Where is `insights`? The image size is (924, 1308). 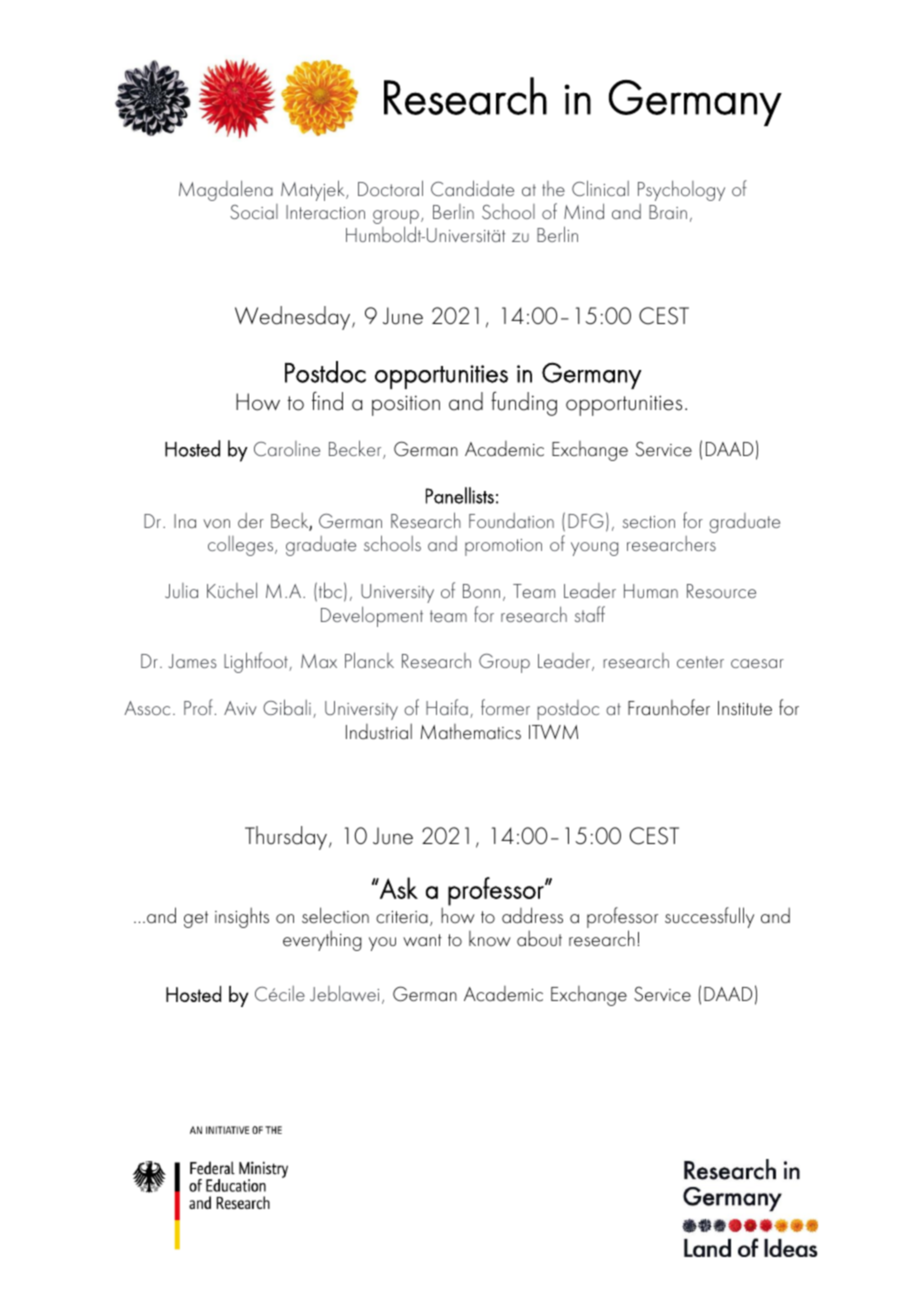
insights is located at coordinates (242, 917).
